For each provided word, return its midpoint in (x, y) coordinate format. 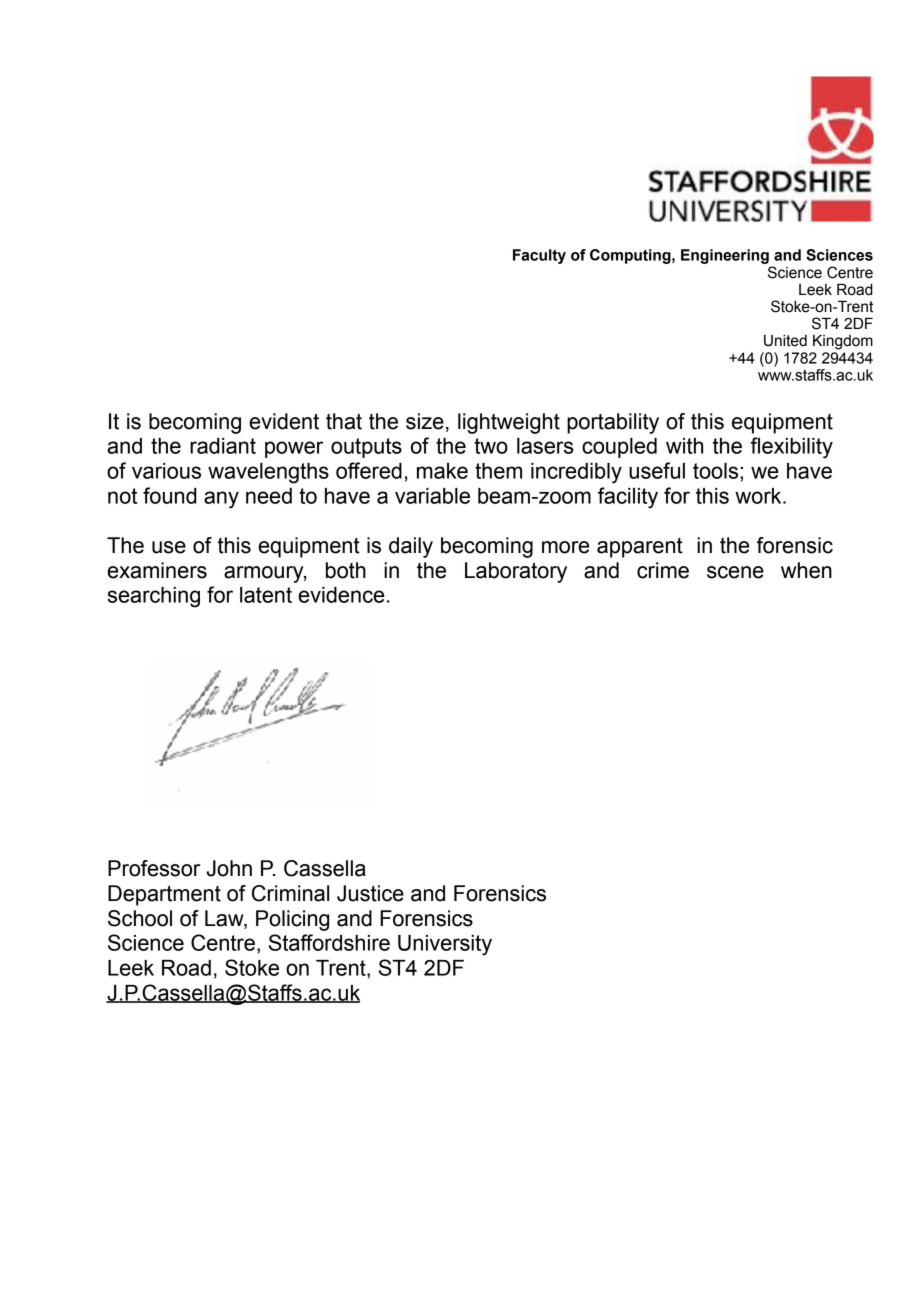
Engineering (725, 256)
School (140, 918)
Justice (370, 893)
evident (284, 421)
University (445, 945)
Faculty (539, 256)
